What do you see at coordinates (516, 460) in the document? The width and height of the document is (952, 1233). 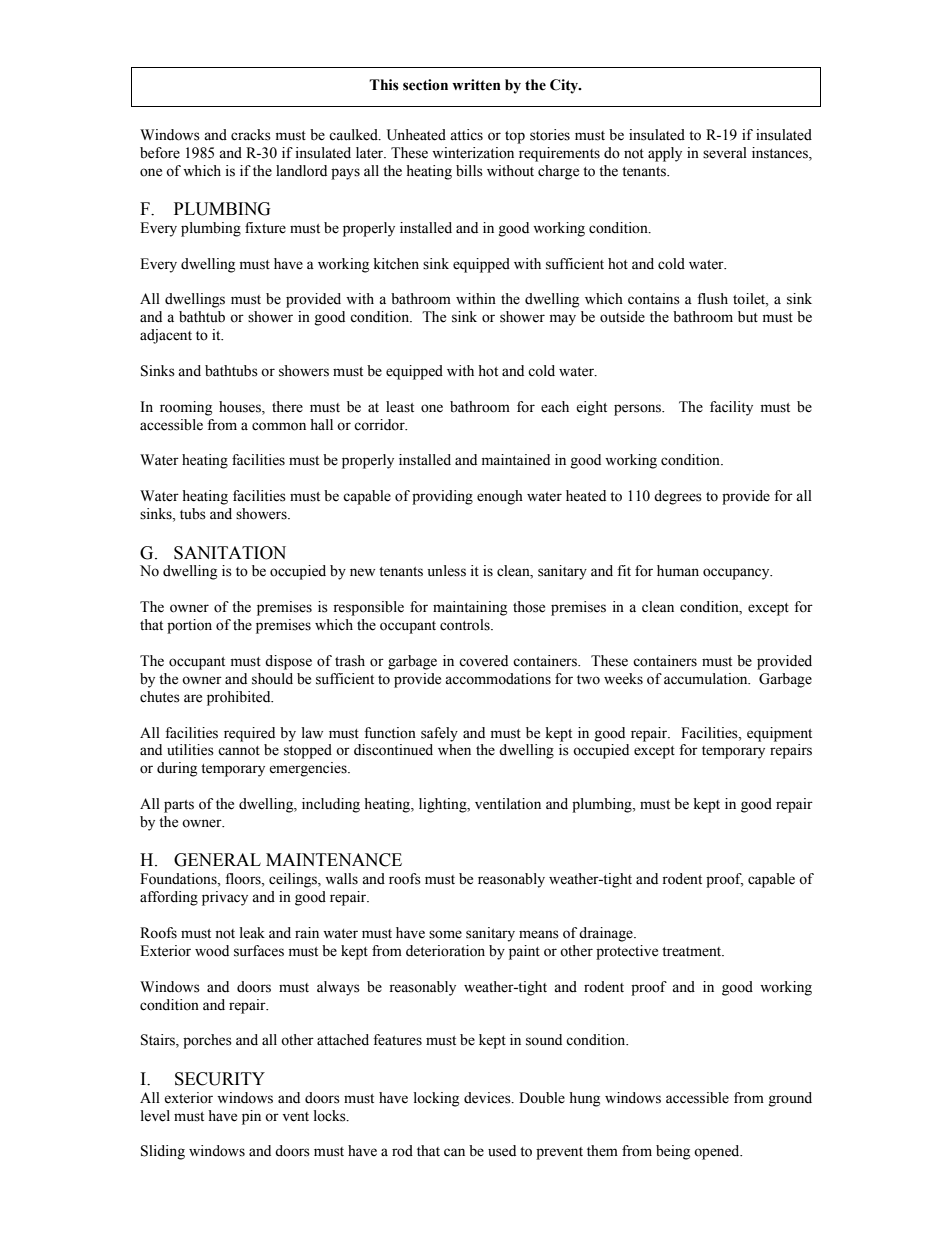 I see `maintained` at bounding box center [516, 460].
